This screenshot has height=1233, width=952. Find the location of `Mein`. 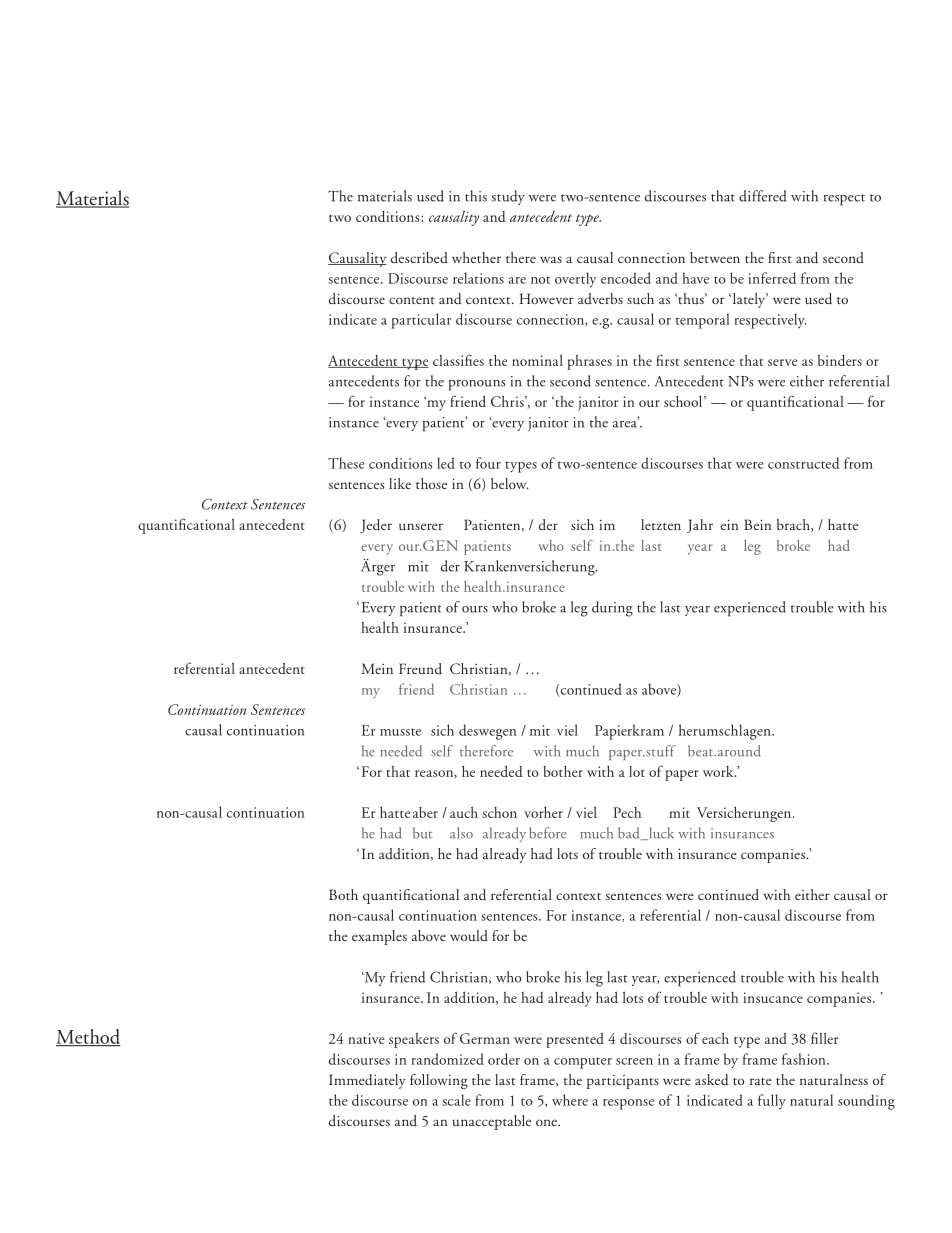

Mein is located at coordinates (377, 668).
